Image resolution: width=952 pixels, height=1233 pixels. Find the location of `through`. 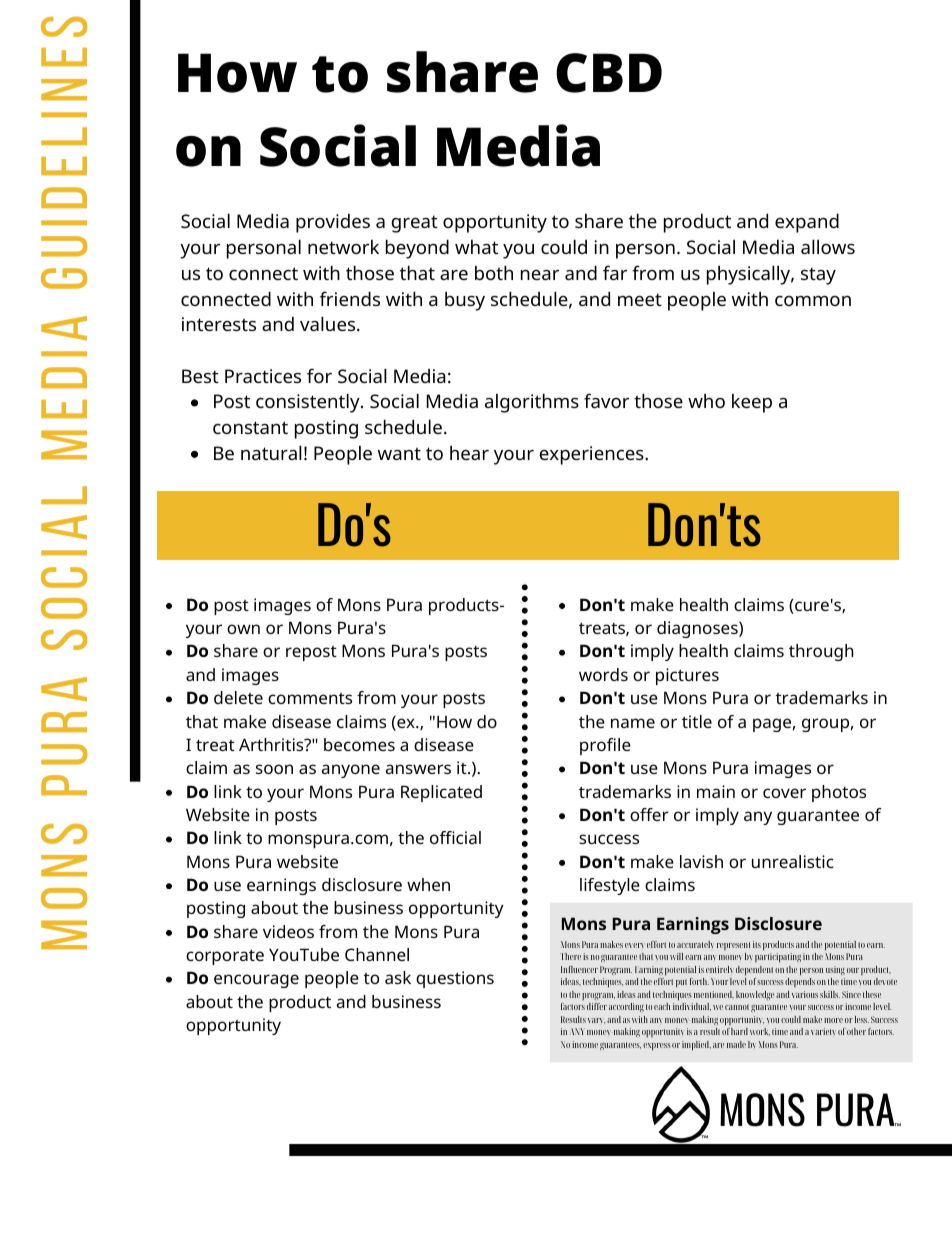

through is located at coordinates (821, 652).
